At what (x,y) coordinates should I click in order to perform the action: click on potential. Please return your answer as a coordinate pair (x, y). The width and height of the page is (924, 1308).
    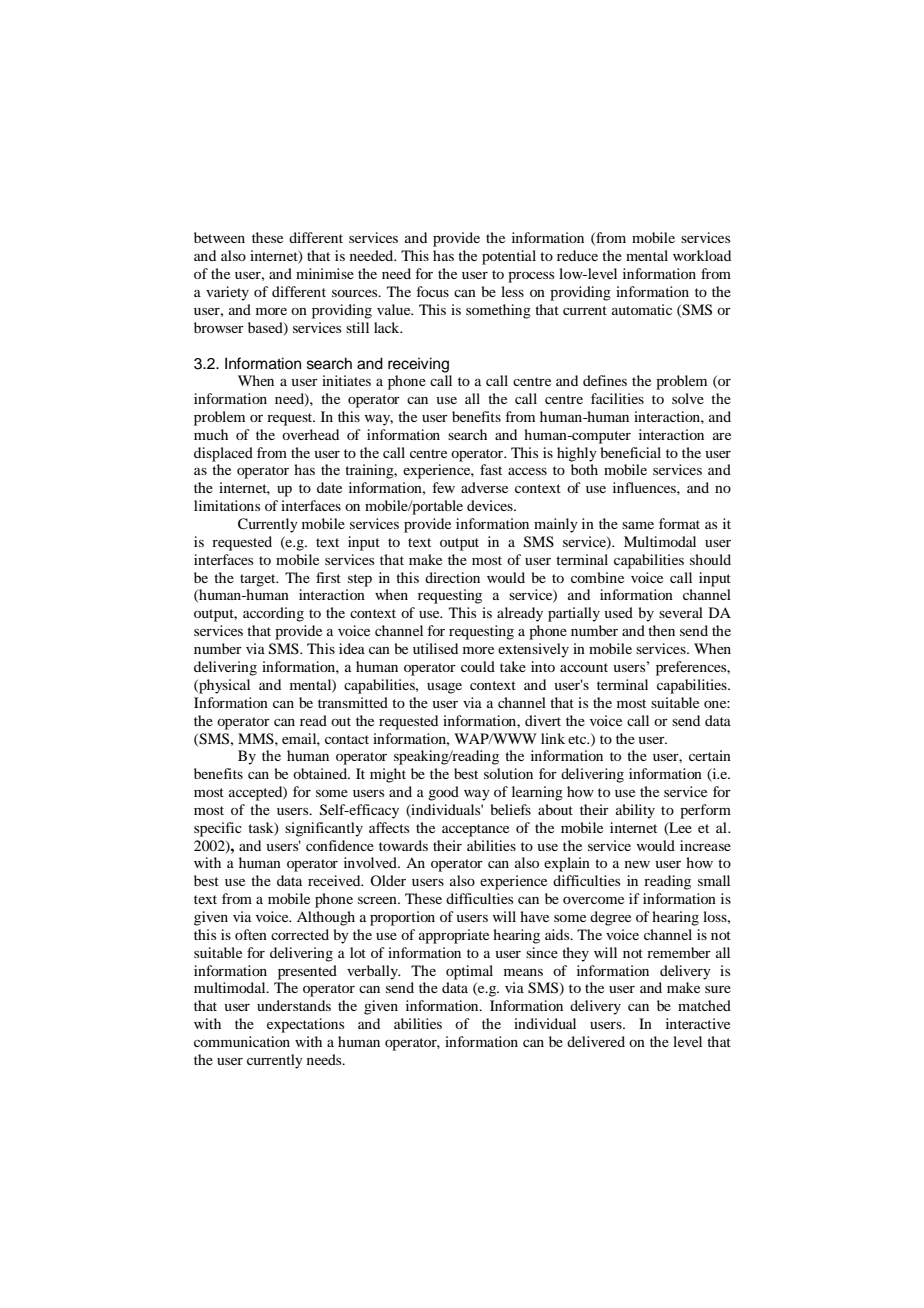
    Looking at the image, I should click on (509, 257).
